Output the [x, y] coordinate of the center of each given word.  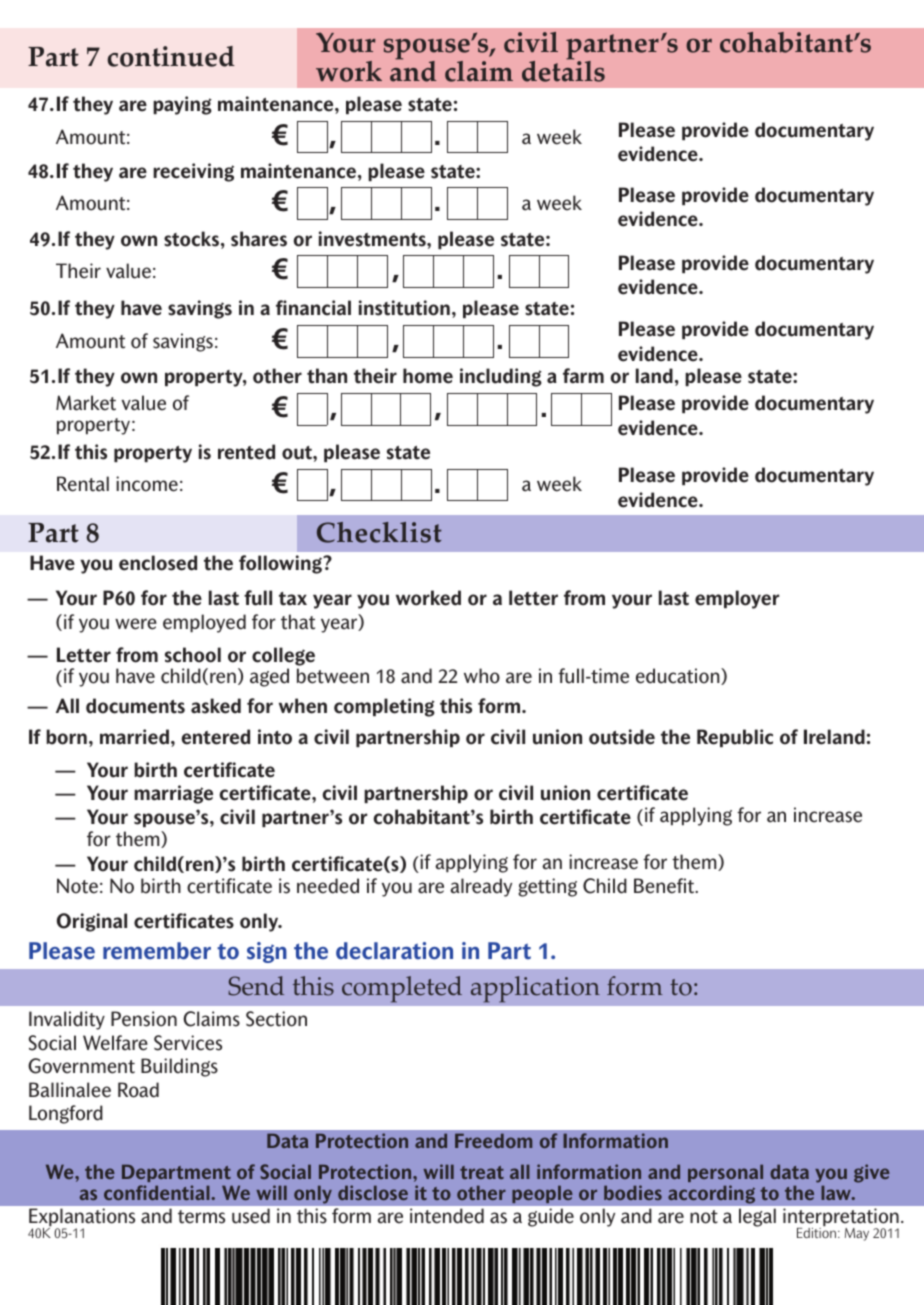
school [193, 655]
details [563, 70]
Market [86, 403]
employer [737, 599]
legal [757, 1217]
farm [583, 376]
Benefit [665, 886]
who [482, 676]
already [481, 887]
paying [182, 105]
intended [447, 1215]
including [501, 377]
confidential [158, 1192]
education [679, 676]
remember [157, 951]
